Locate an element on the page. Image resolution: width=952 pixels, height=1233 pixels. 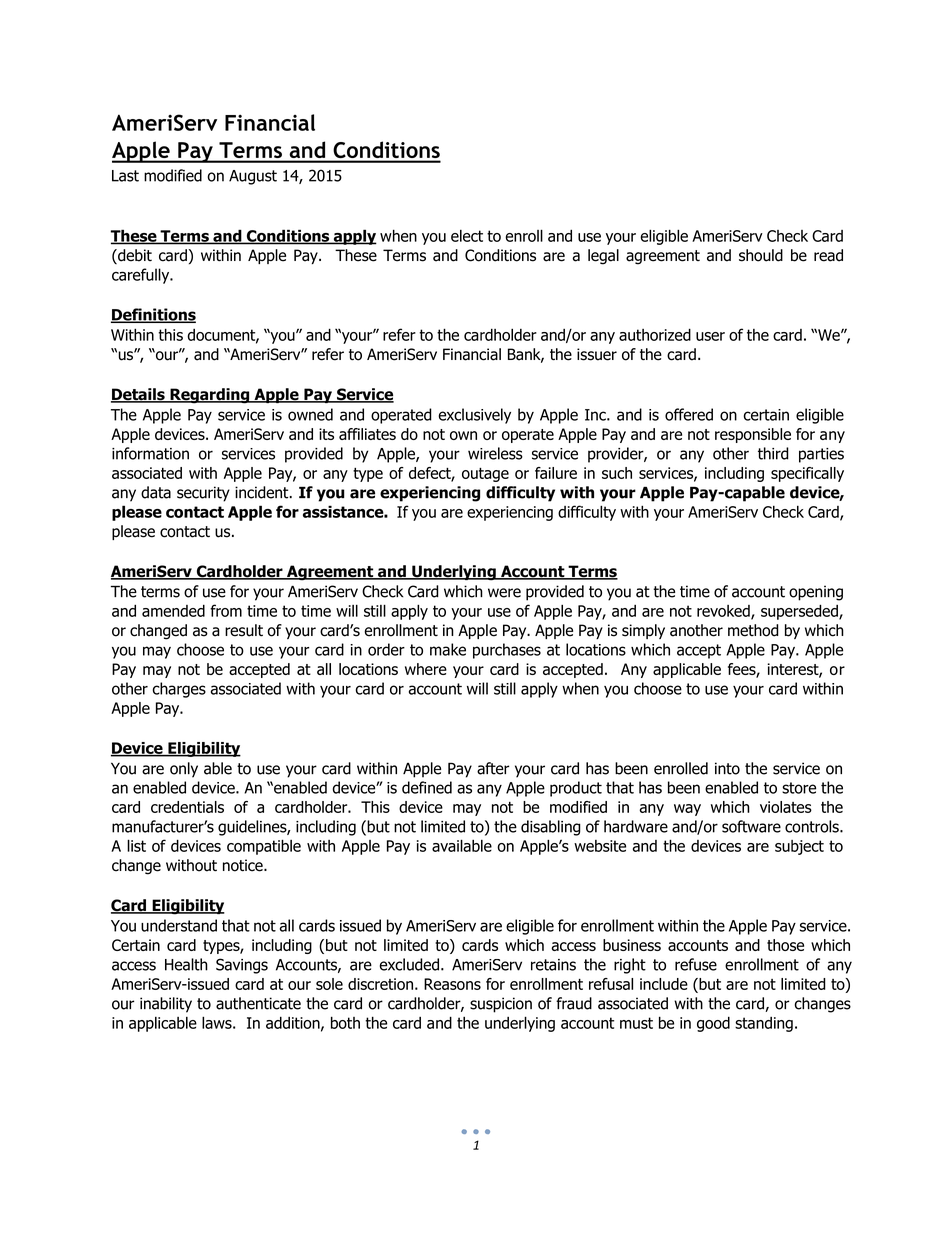
elect is located at coordinates (467, 236).
